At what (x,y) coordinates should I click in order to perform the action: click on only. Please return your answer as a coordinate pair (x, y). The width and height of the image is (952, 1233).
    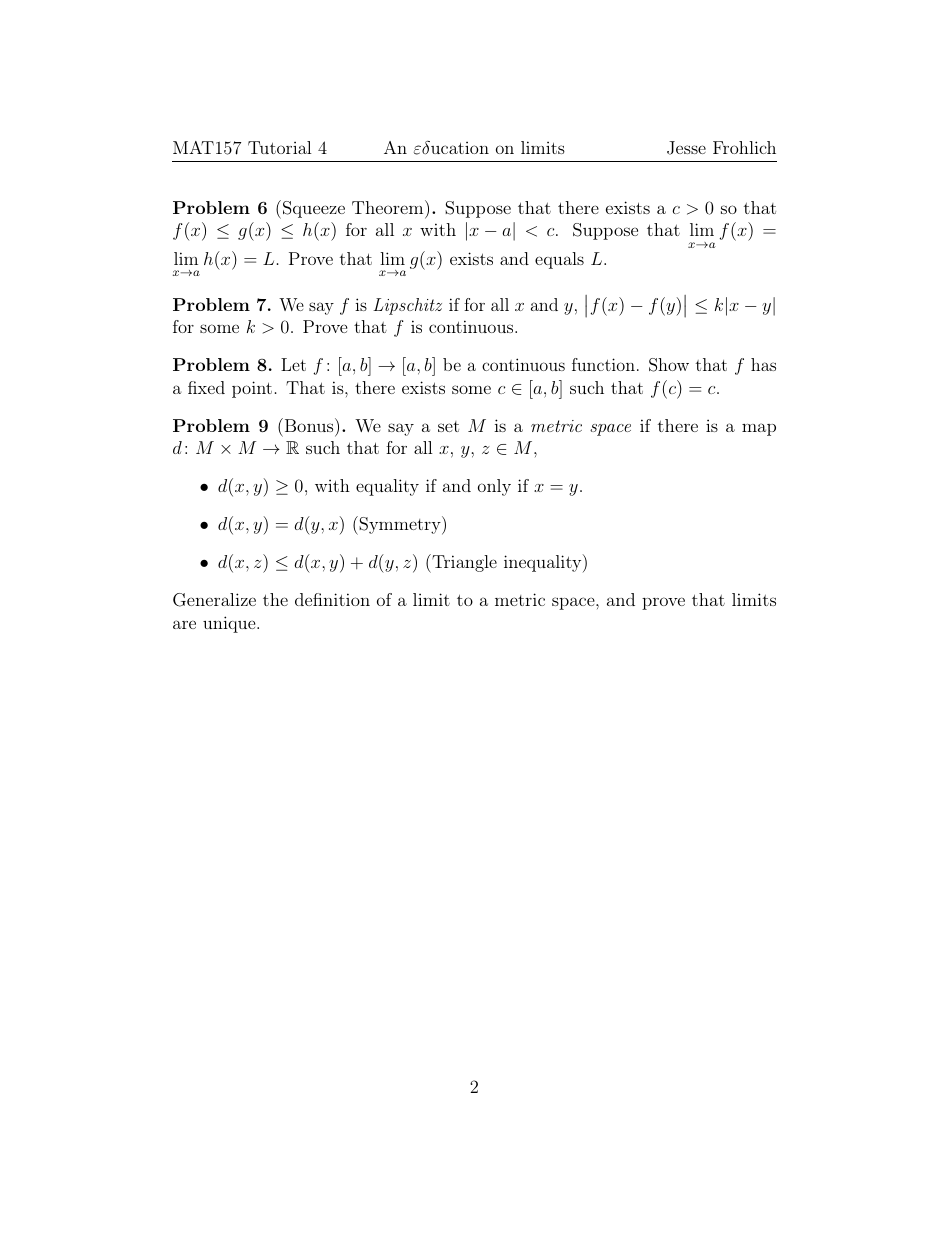
    Looking at the image, I should click on (494, 487).
